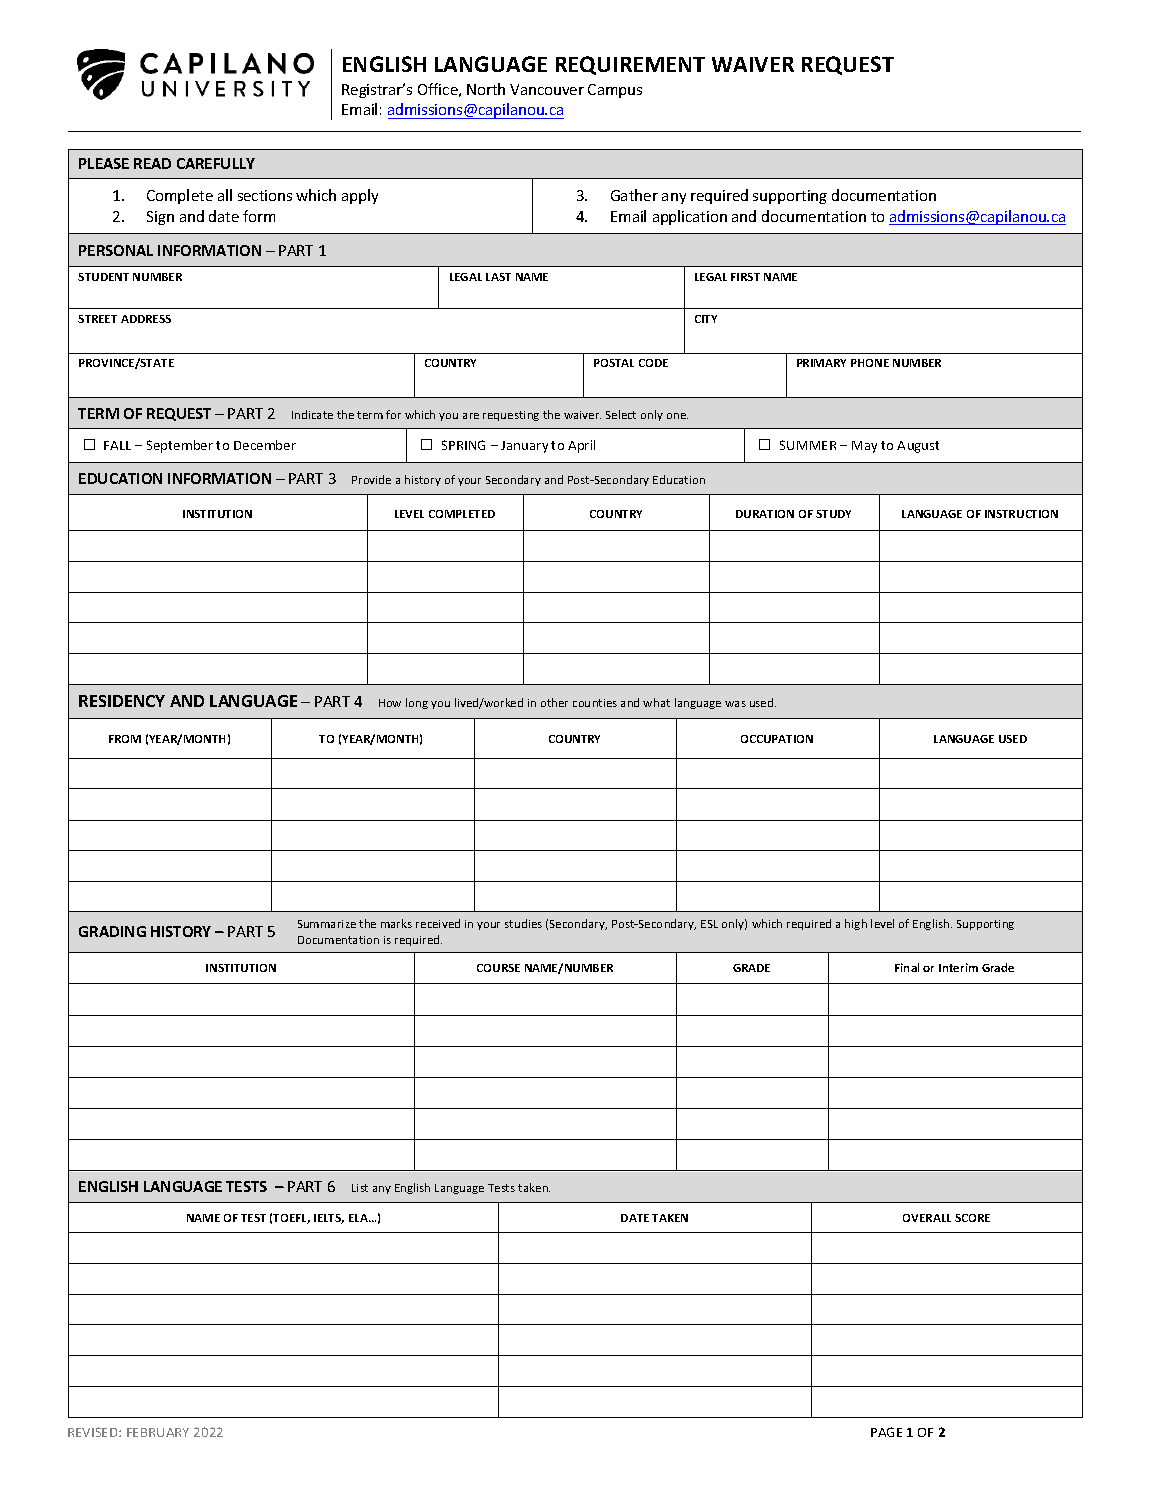 Image resolution: width=1149 pixels, height=1486 pixels. I want to click on COURSE, so click(498, 968).
